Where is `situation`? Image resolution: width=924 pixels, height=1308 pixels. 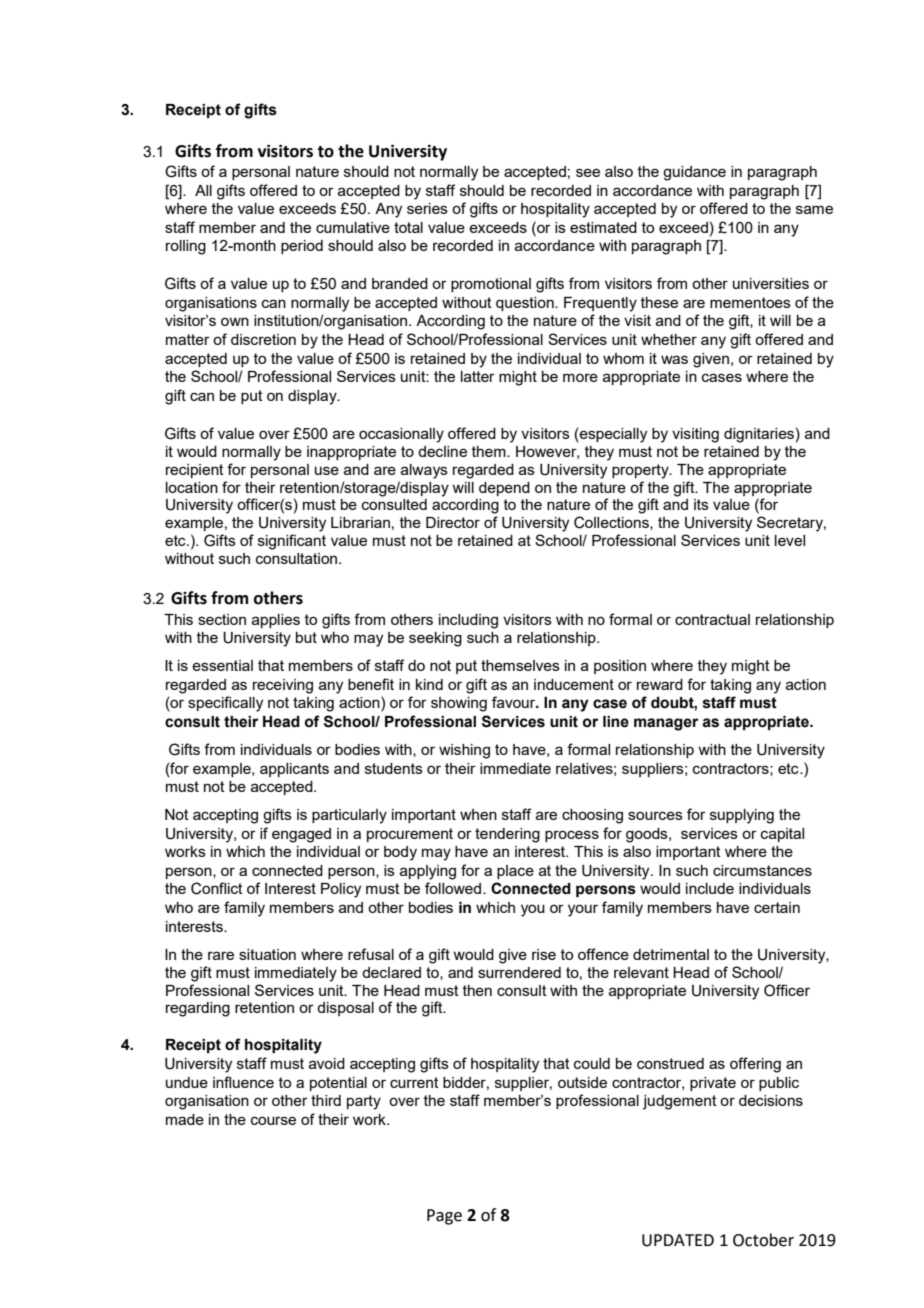
situation is located at coordinates (267, 954).
